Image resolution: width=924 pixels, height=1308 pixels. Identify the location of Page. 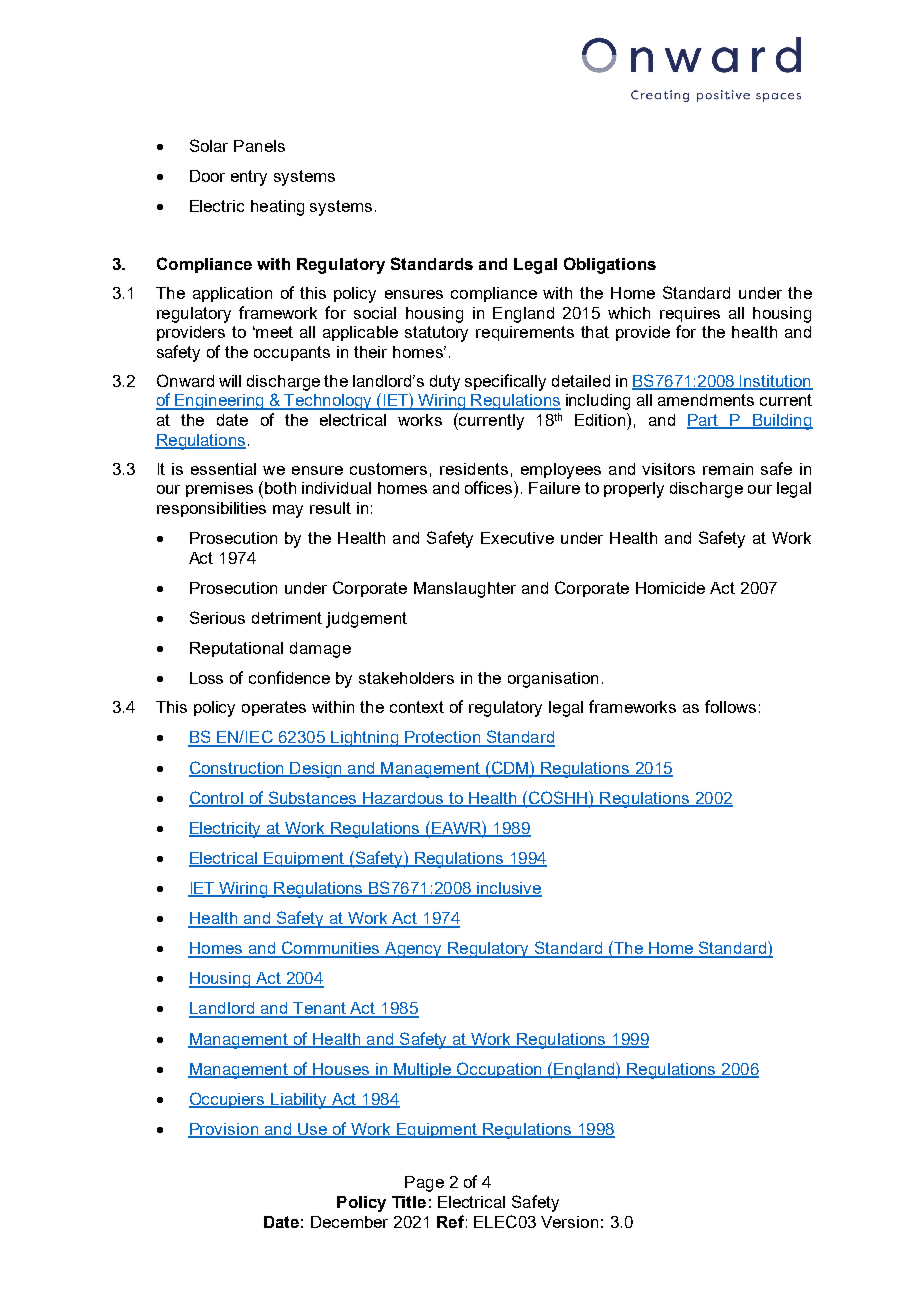
(424, 1184).
